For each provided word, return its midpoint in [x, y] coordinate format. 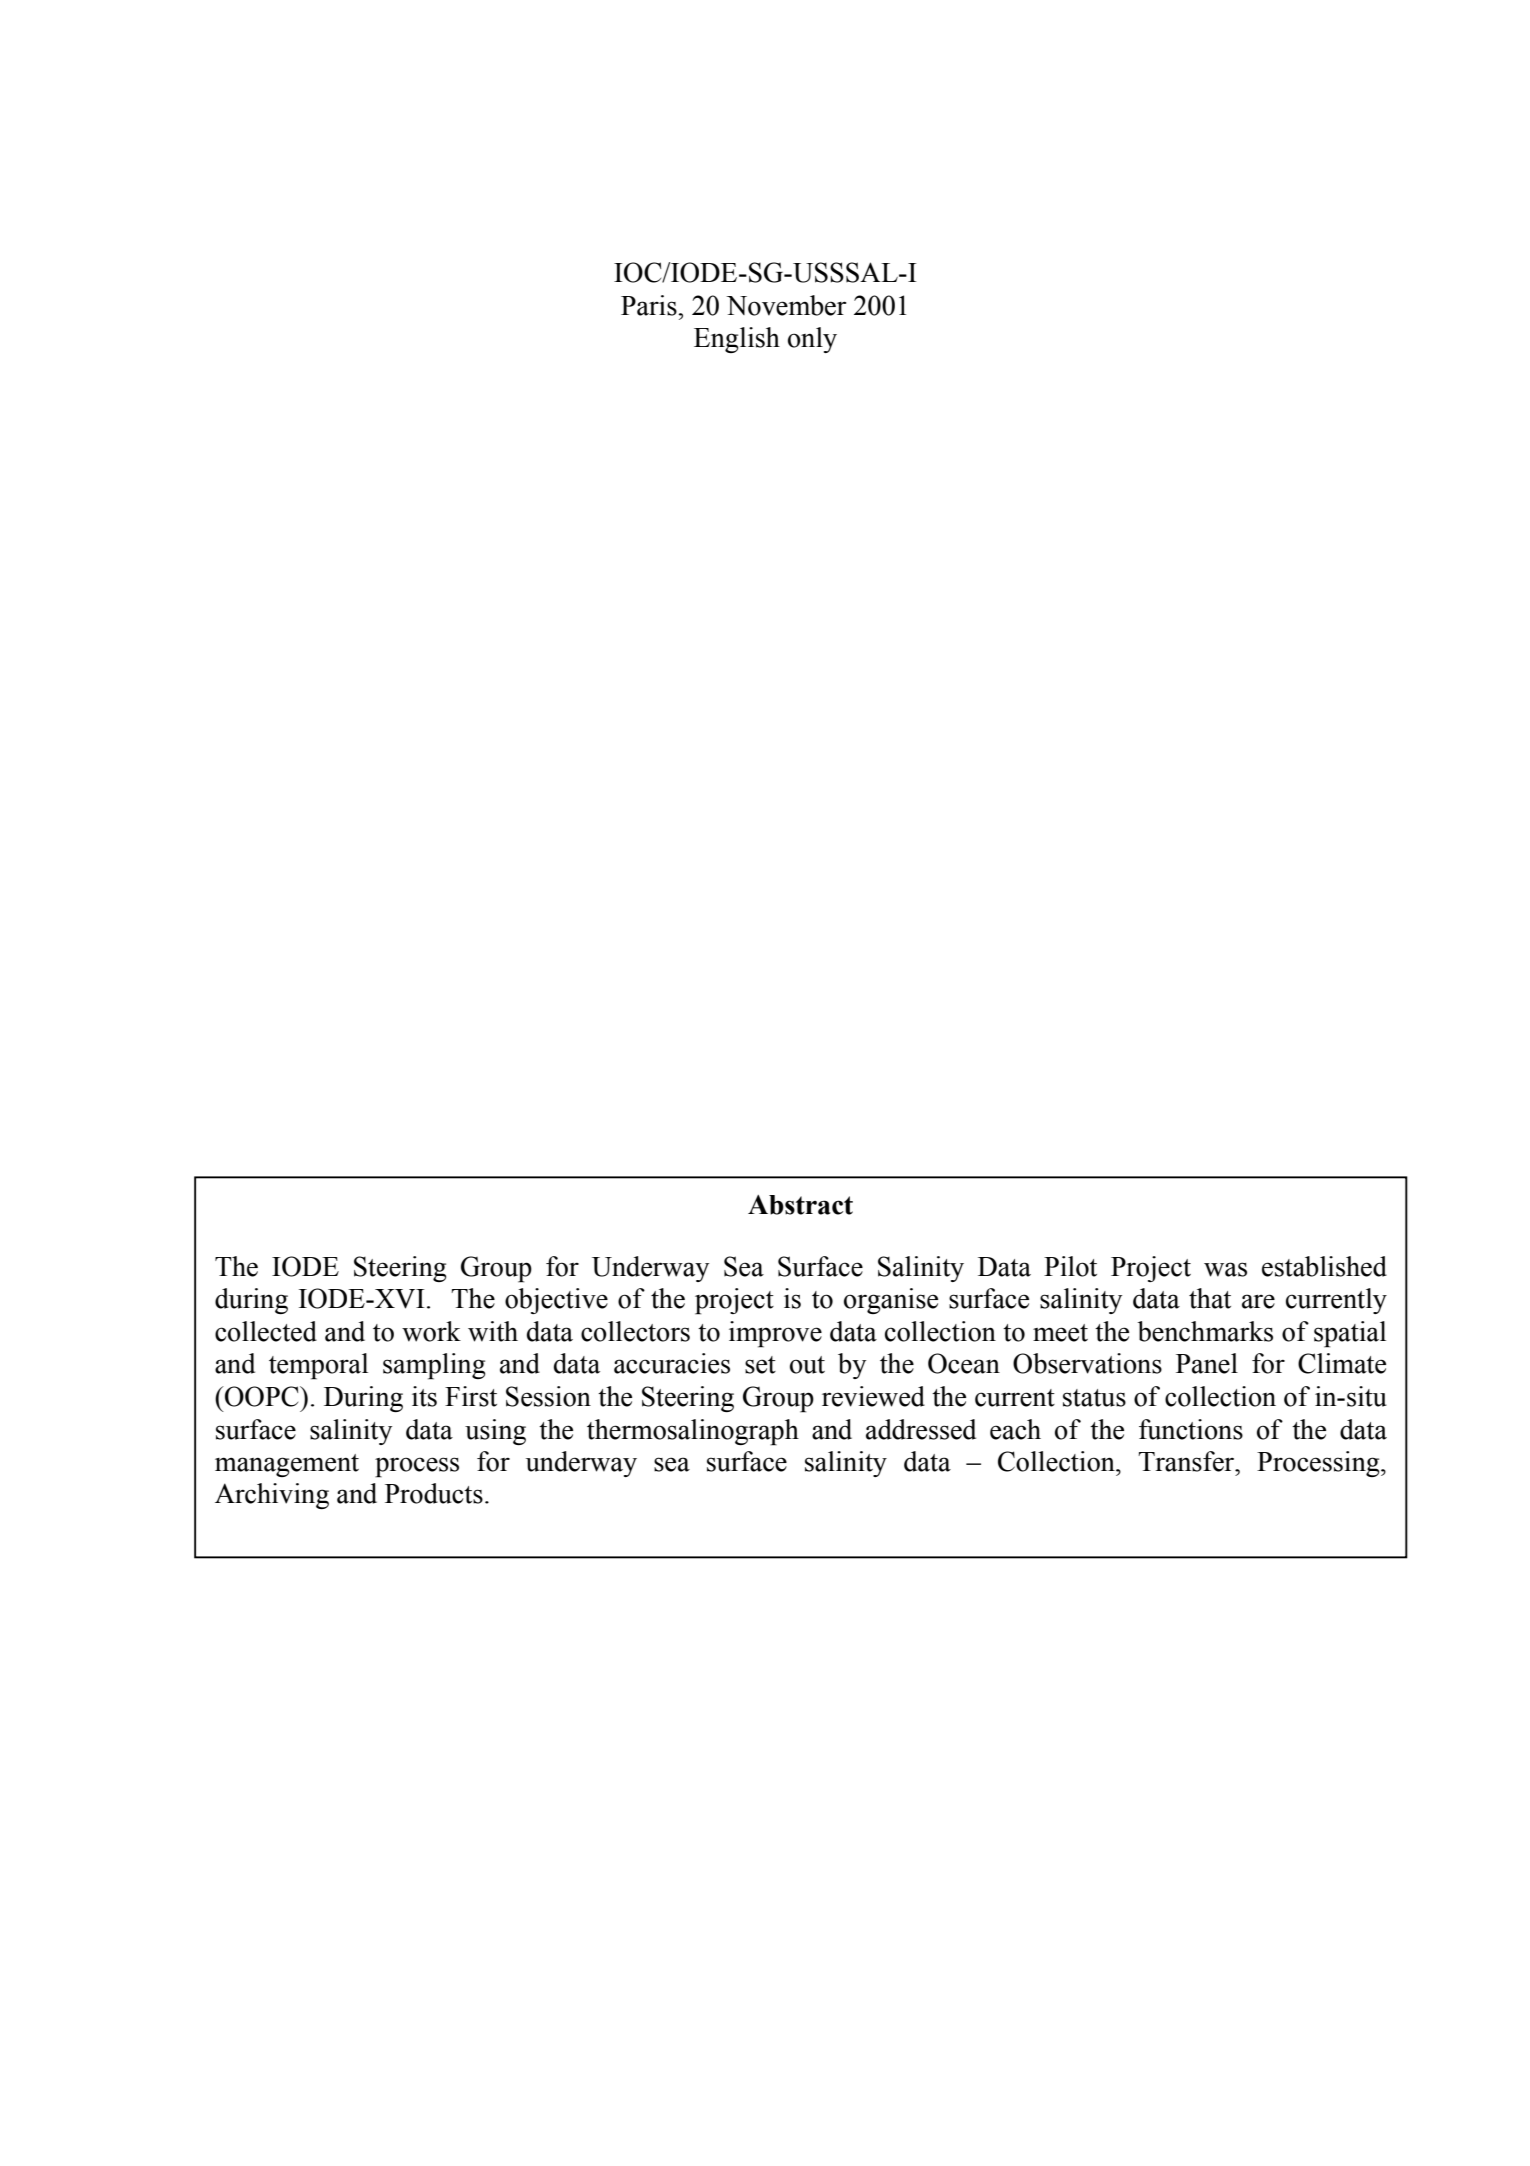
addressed [921, 1429]
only [812, 340]
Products [434, 1493]
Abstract [800, 1205]
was [1225, 1269]
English [737, 340]
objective [556, 1301]
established [1324, 1266]
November [786, 305]
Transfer [1187, 1461]
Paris [650, 305]
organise [891, 1301]
